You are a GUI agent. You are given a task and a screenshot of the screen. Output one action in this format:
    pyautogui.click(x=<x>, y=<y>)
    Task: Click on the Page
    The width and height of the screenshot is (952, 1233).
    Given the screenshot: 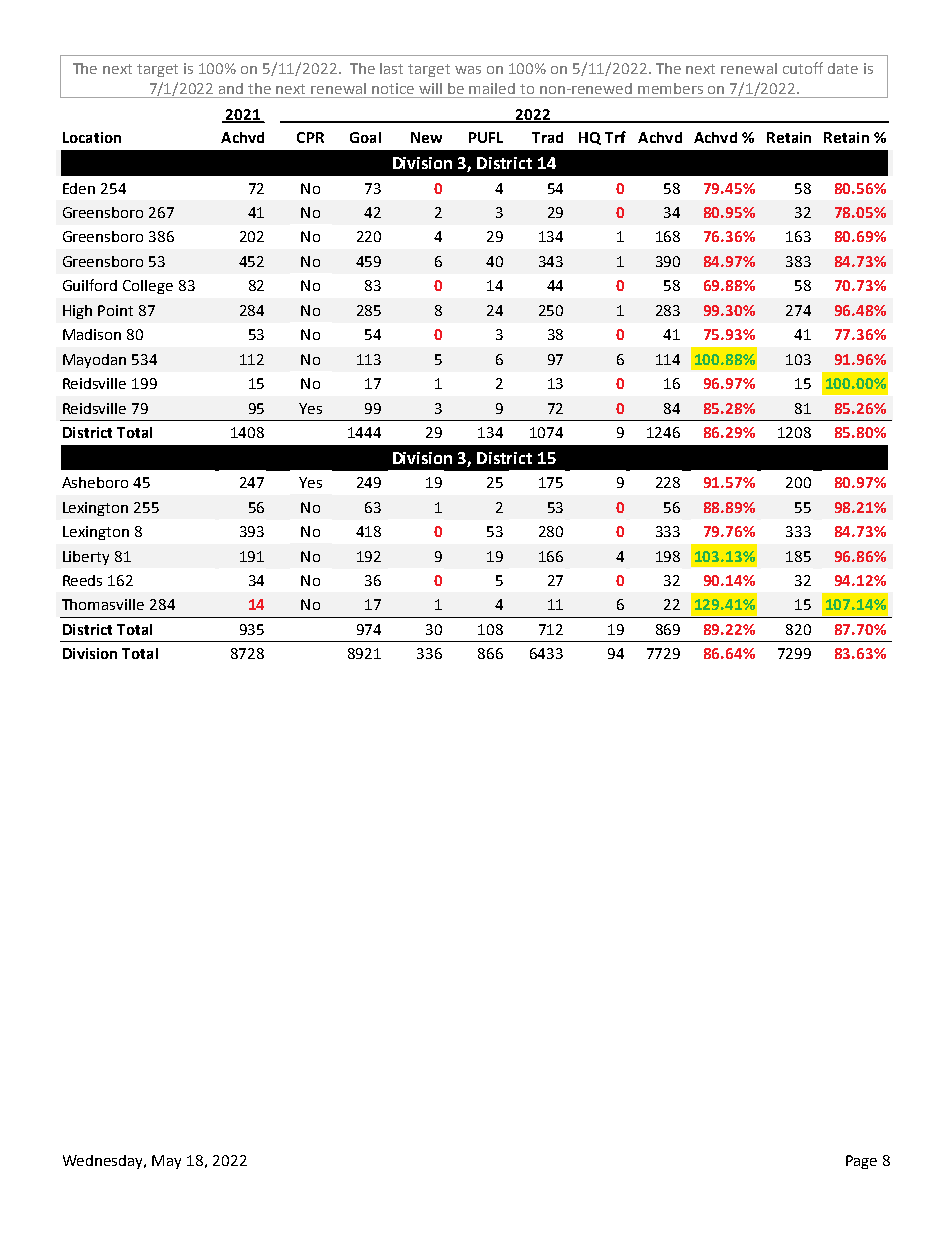 What is the action you would take?
    pyautogui.click(x=861, y=1162)
